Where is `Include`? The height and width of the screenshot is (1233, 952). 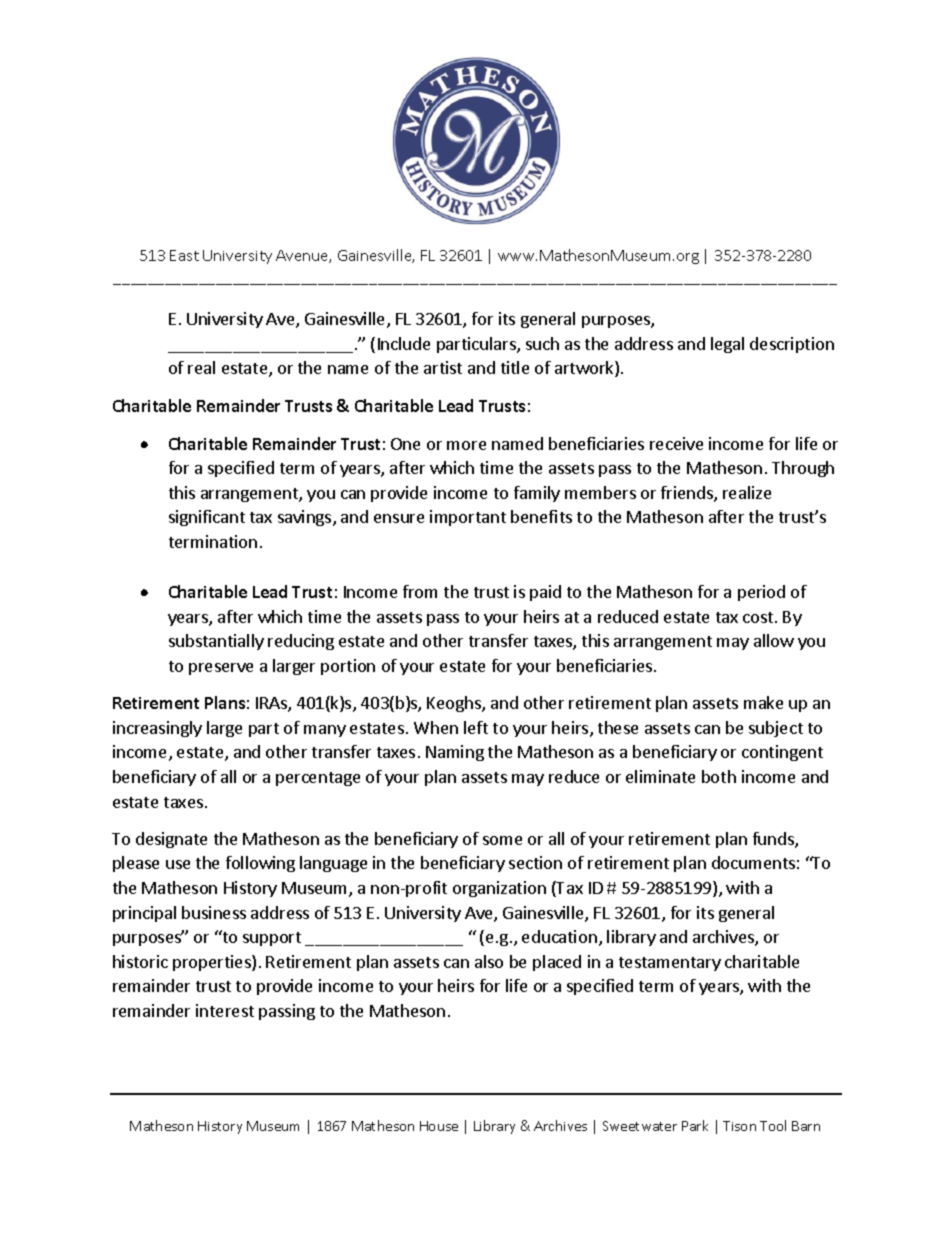 Include is located at coordinates (404, 343).
